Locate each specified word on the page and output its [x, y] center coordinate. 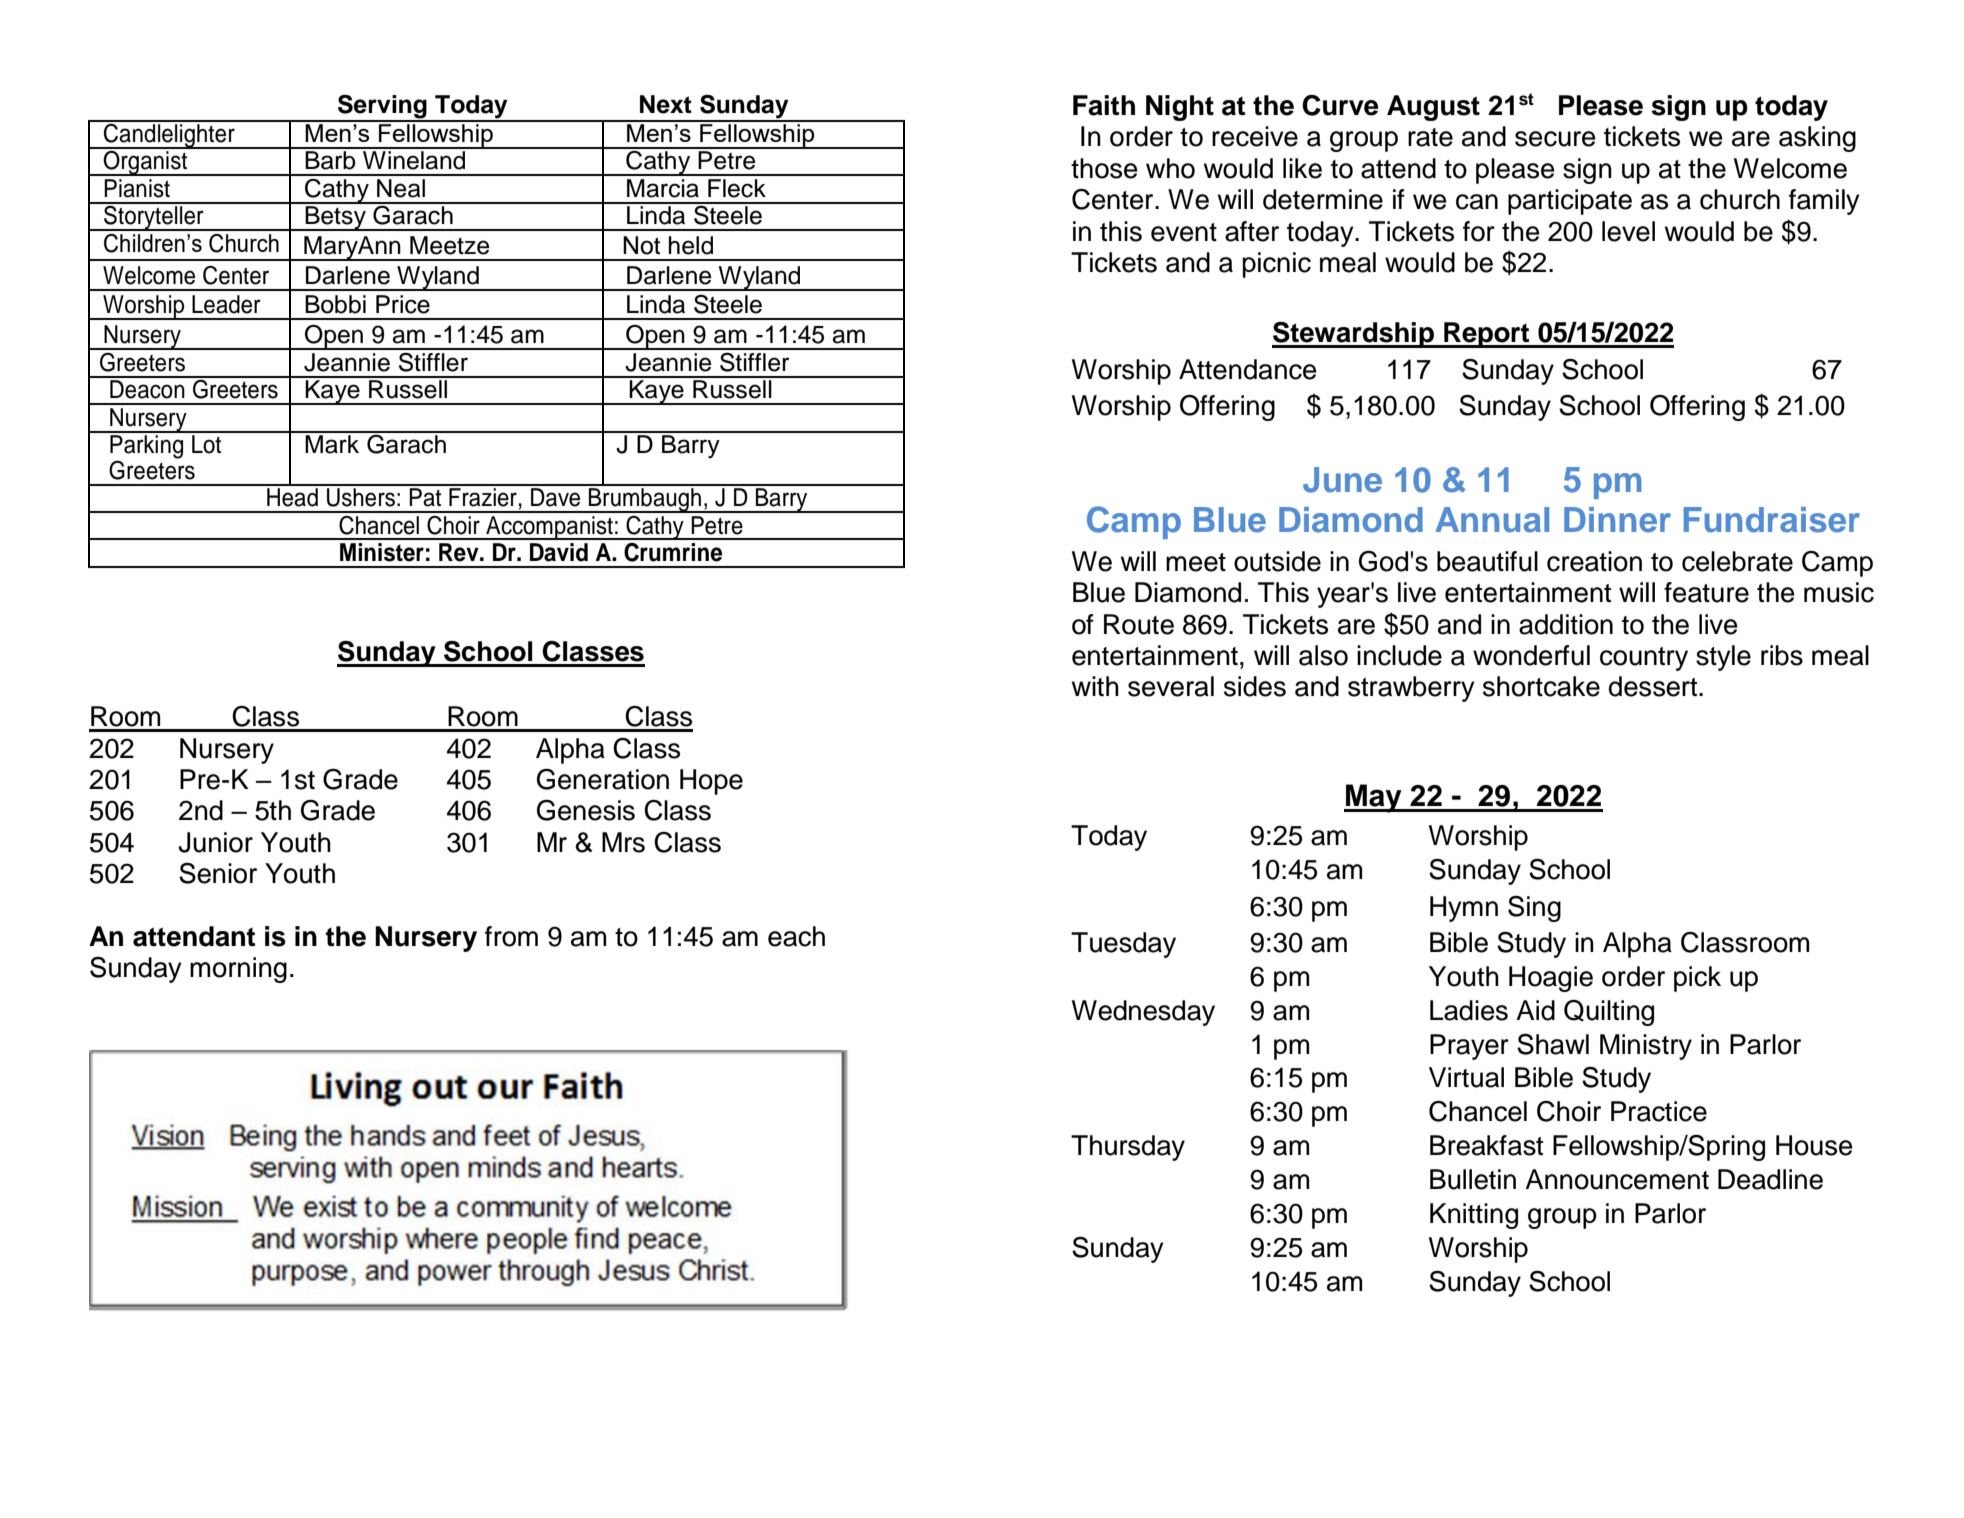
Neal [401, 188]
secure [1555, 139]
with [1095, 686]
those [1104, 168]
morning [238, 970]
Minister [382, 552]
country [1644, 659]
